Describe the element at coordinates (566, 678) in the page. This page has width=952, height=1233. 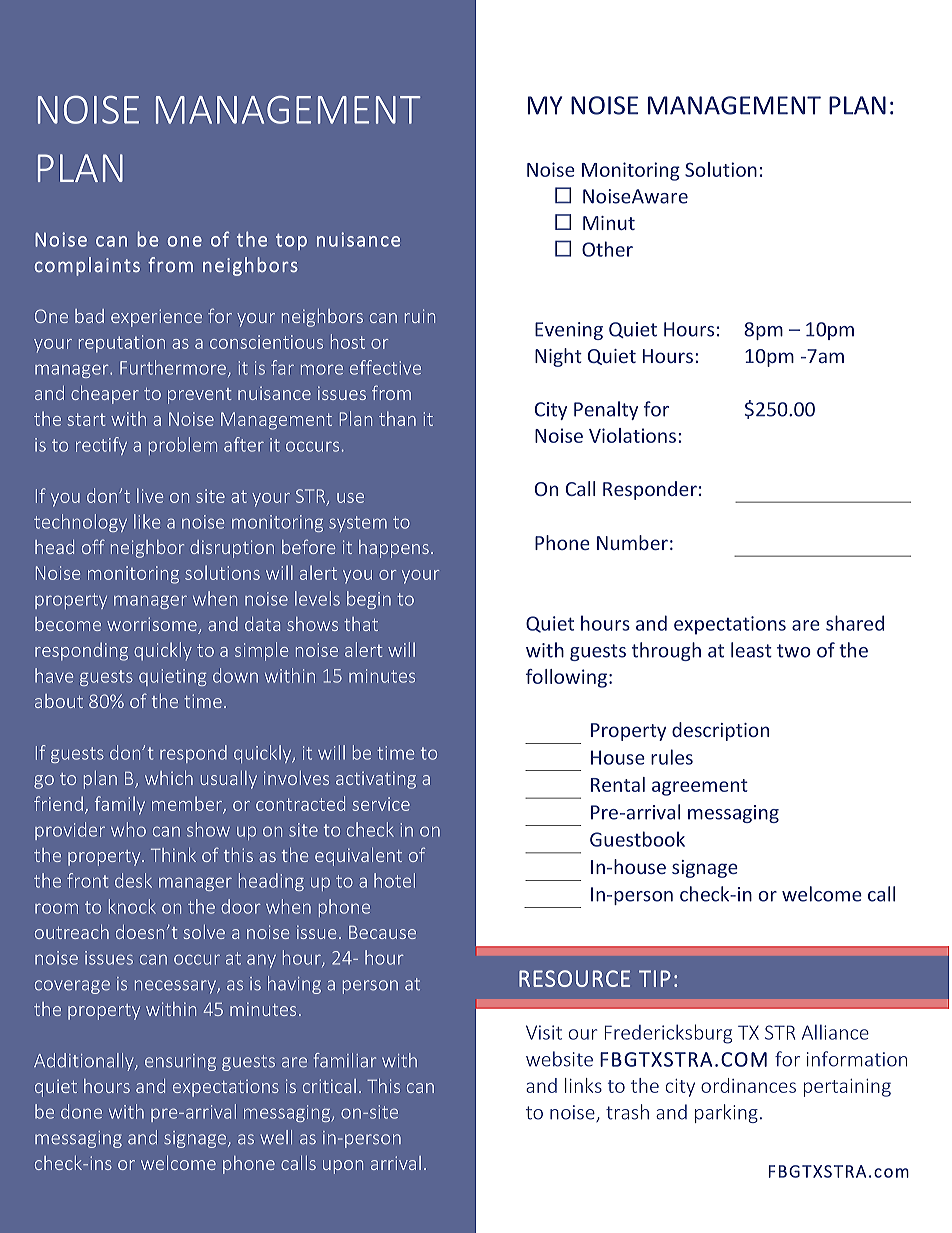
I see `following` at that location.
